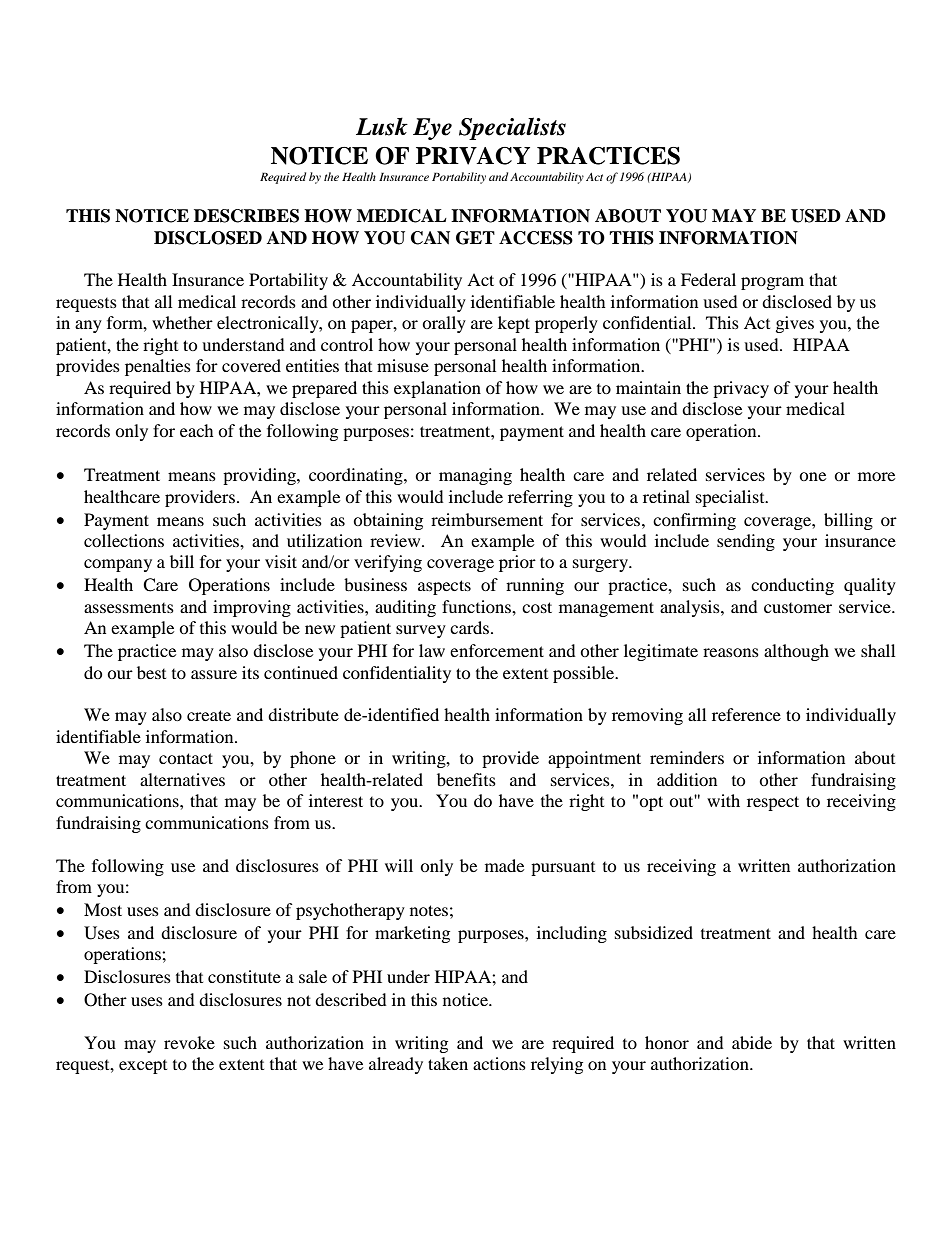  I want to click on explanation, so click(437, 389).
